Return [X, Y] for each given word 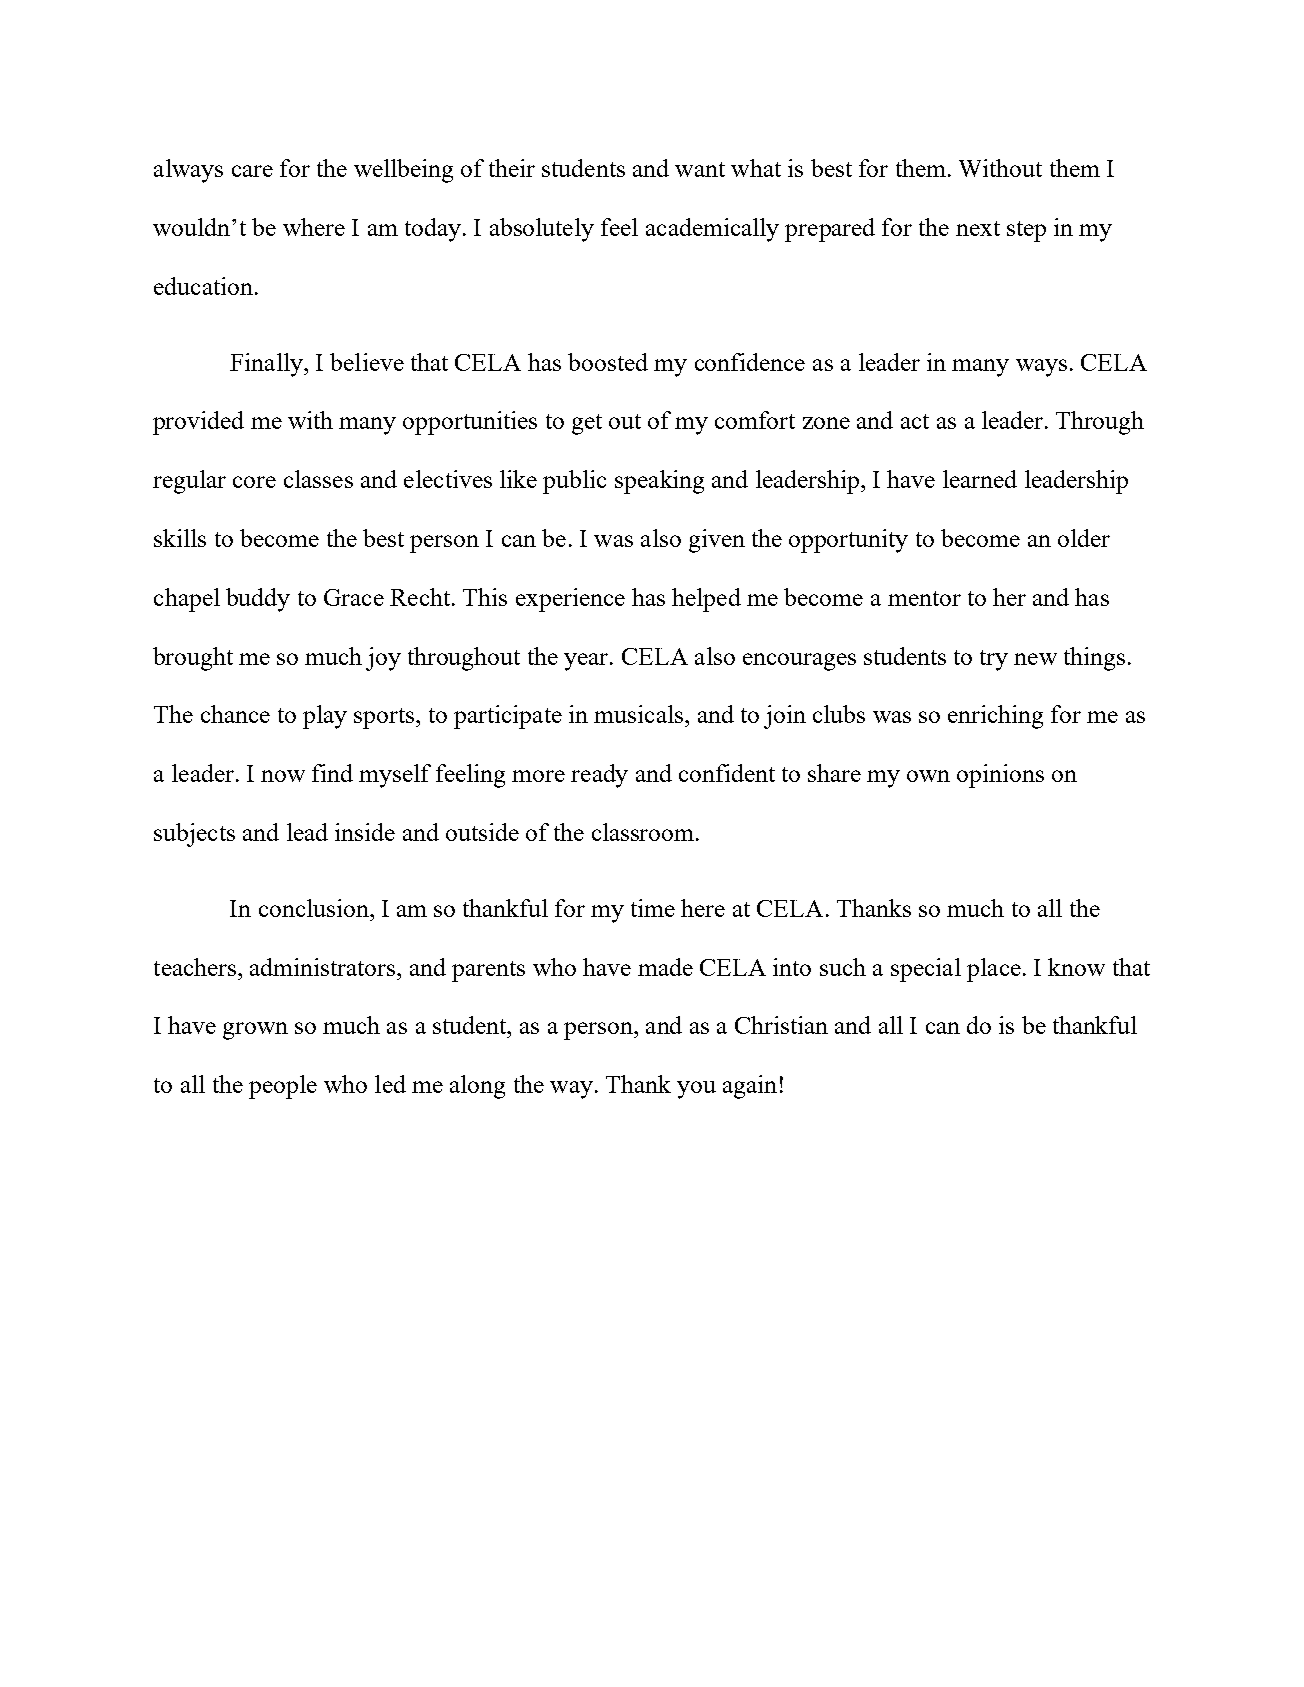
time [653, 908]
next [978, 228]
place [994, 970]
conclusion [315, 908]
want [700, 169]
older [1084, 538]
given [717, 541]
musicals [638, 714]
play [325, 717]
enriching [995, 717]
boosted [608, 362]
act [915, 421]
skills [180, 538]
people [283, 1087]
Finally [267, 365]
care [252, 171]
